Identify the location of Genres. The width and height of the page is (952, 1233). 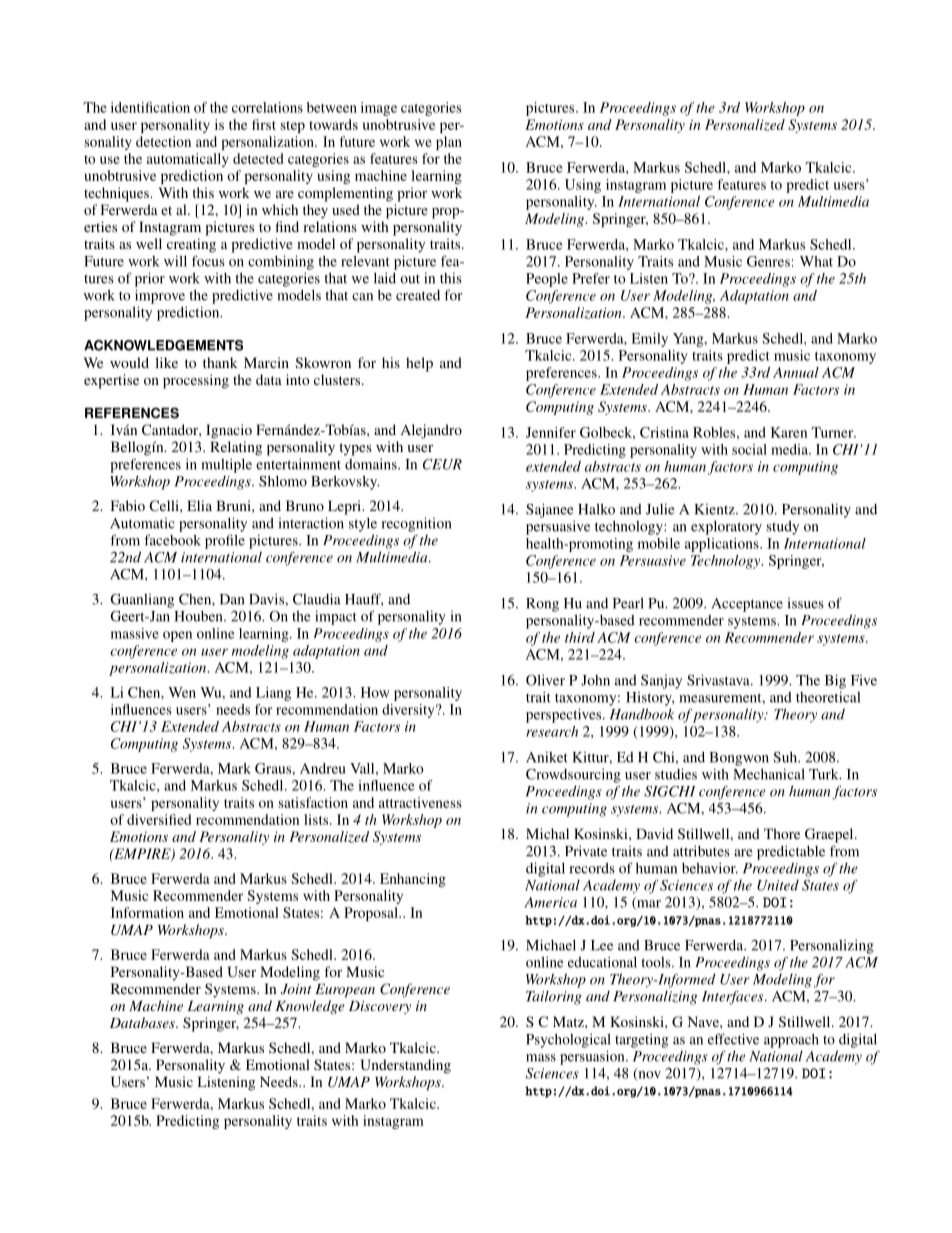
(768, 261).
